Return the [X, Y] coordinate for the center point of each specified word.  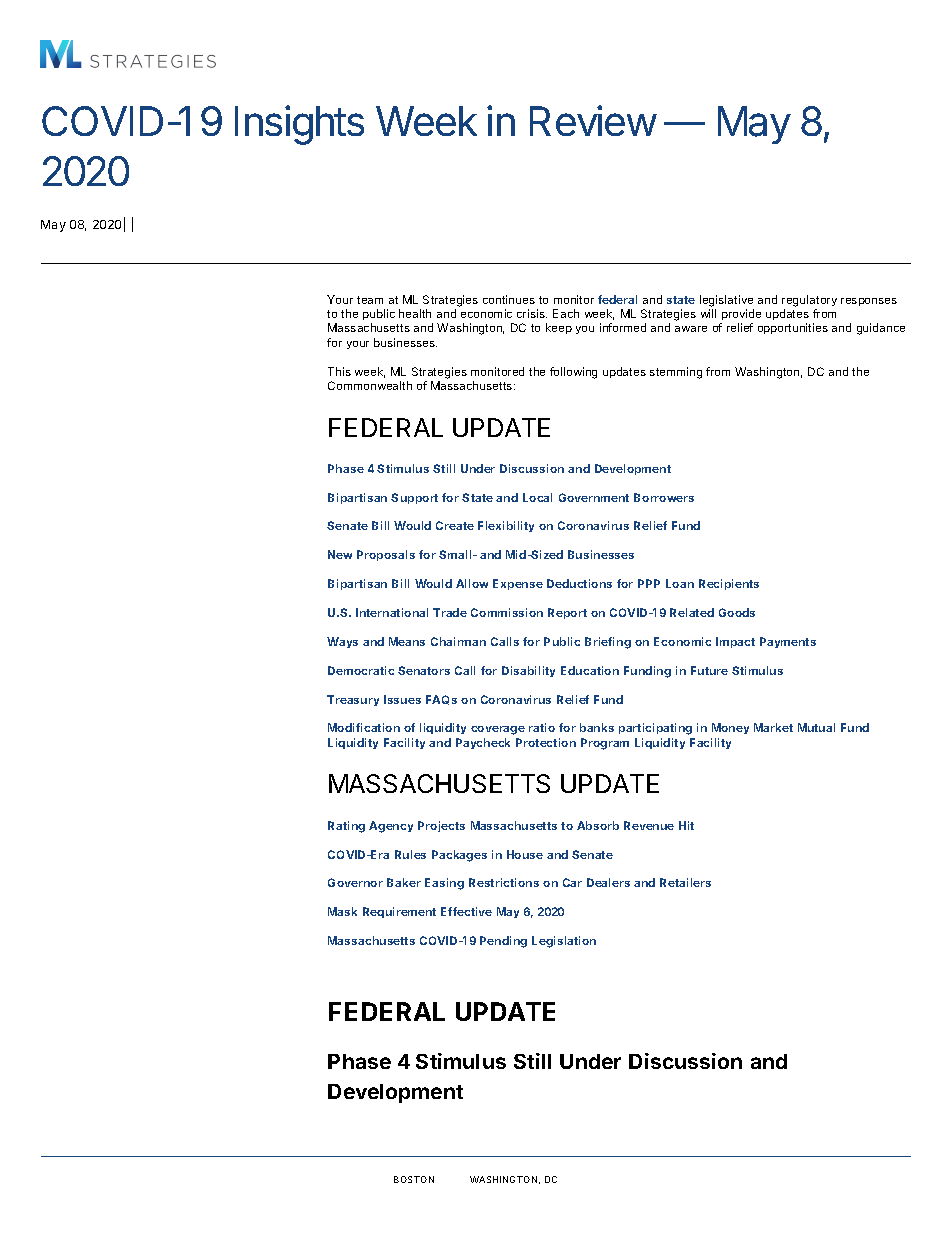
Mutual [816, 727]
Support [414, 498]
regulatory [809, 301]
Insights [299, 125]
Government [594, 497]
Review [593, 120]
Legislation [564, 942]
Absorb [598, 825]
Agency [391, 827]
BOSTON [414, 1179]
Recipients [729, 584]
